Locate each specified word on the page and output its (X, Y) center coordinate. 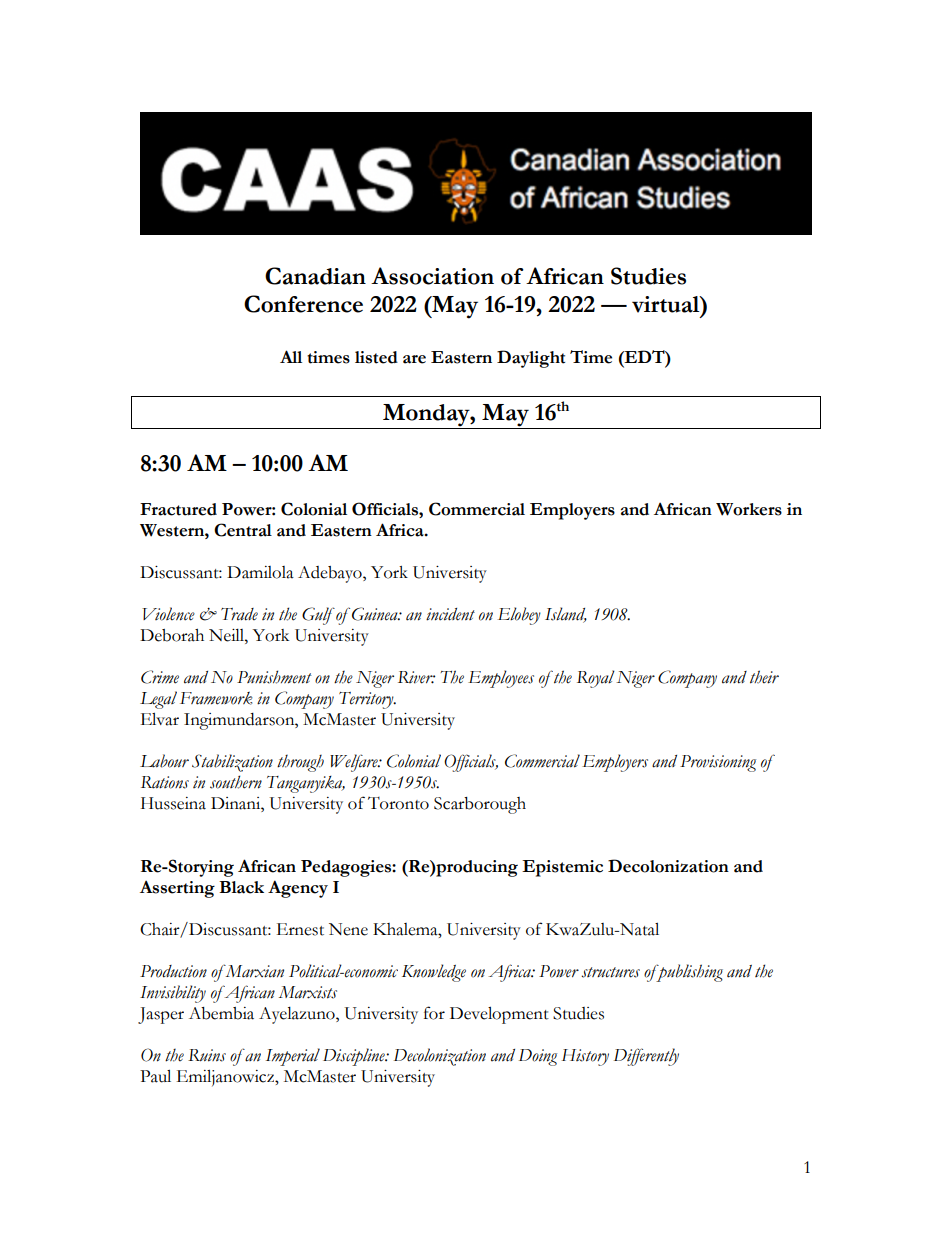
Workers (749, 509)
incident (450, 614)
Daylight (531, 359)
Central (243, 530)
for (434, 1013)
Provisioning (718, 763)
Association (432, 276)
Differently (646, 1057)
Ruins (207, 1055)
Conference (303, 304)
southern (236, 782)
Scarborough (480, 805)
